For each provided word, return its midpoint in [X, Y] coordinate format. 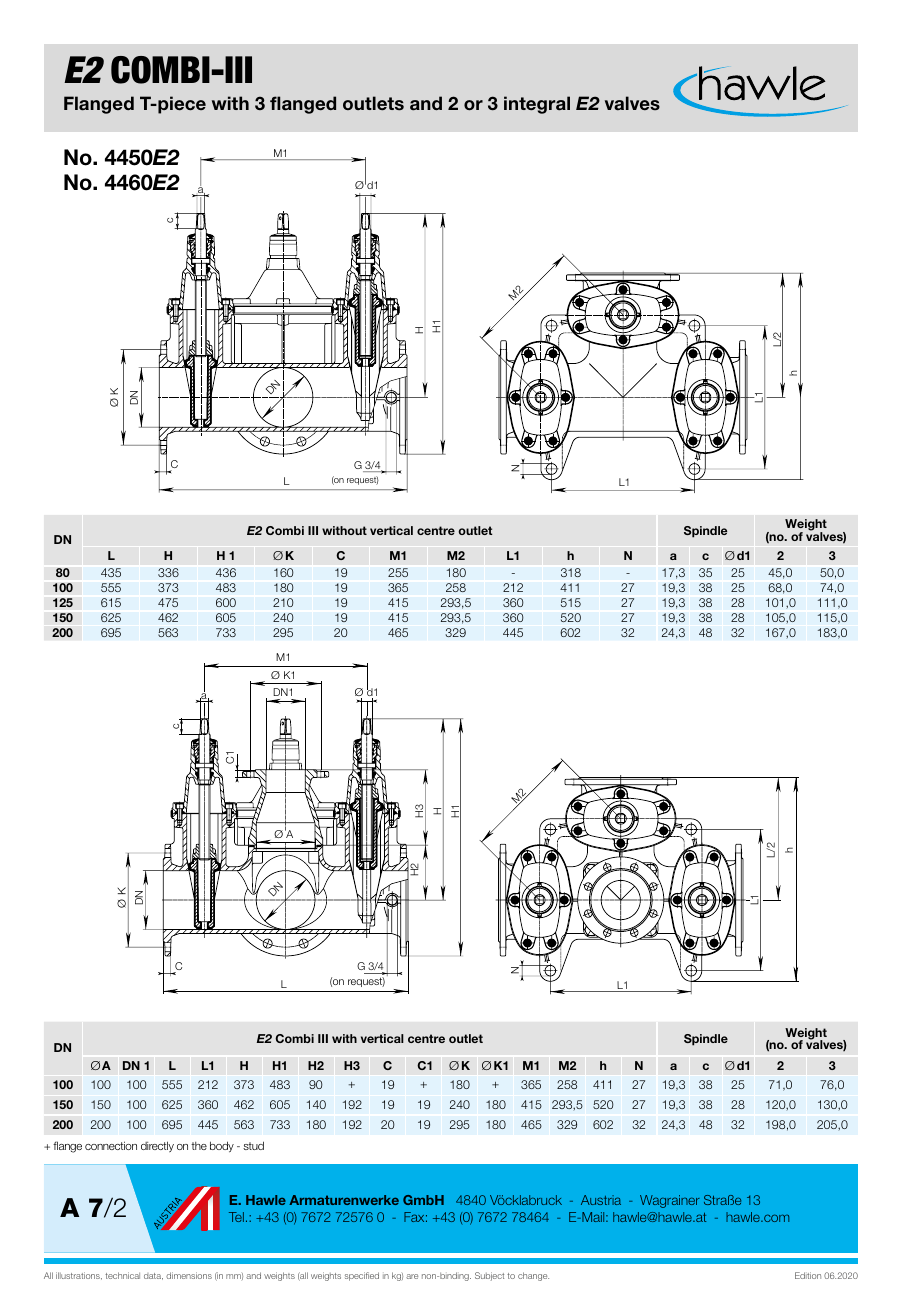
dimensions [189, 1275]
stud [253, 1145]
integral [537, 105]
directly [157, 1146]
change [533, 1276]
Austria [601, 1200]
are [412, 1276]
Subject [489, 1276]
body [222, 1146]
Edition [808, 1275]
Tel [236, 1217]
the [199, 1146]
